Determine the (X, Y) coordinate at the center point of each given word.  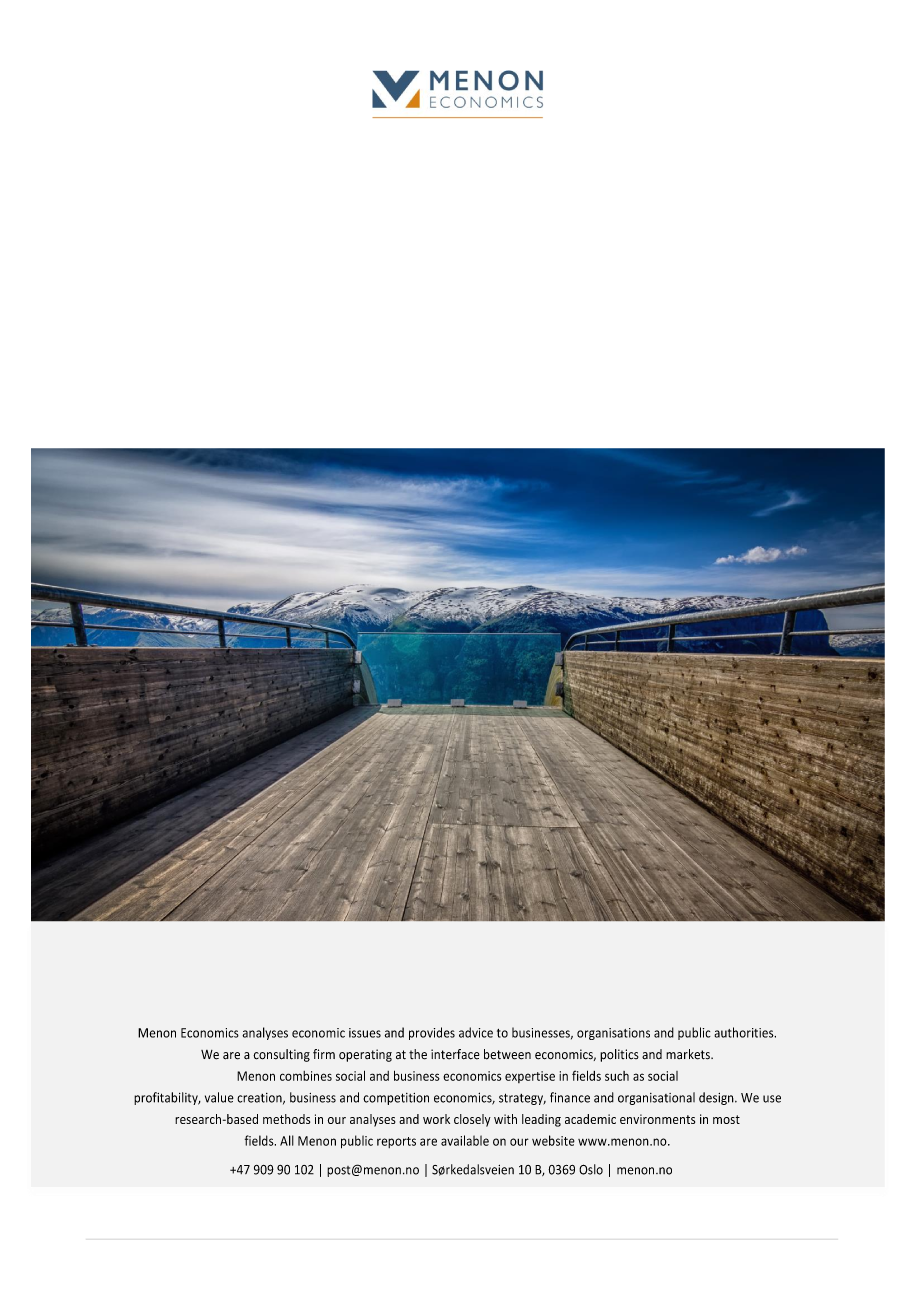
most (726, 1119)
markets (689, 1054)
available (465, 1140)
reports (396, 1142)
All (287, 1140)
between (507, 1054)
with (505, 1119)
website (553, 1140)
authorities (745, 1032)
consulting (281, 1055)
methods (286, 1119)
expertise (530, 1077)
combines (306, 1076)
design (717, 1098)
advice (476, 1032)
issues (365, 1033)
